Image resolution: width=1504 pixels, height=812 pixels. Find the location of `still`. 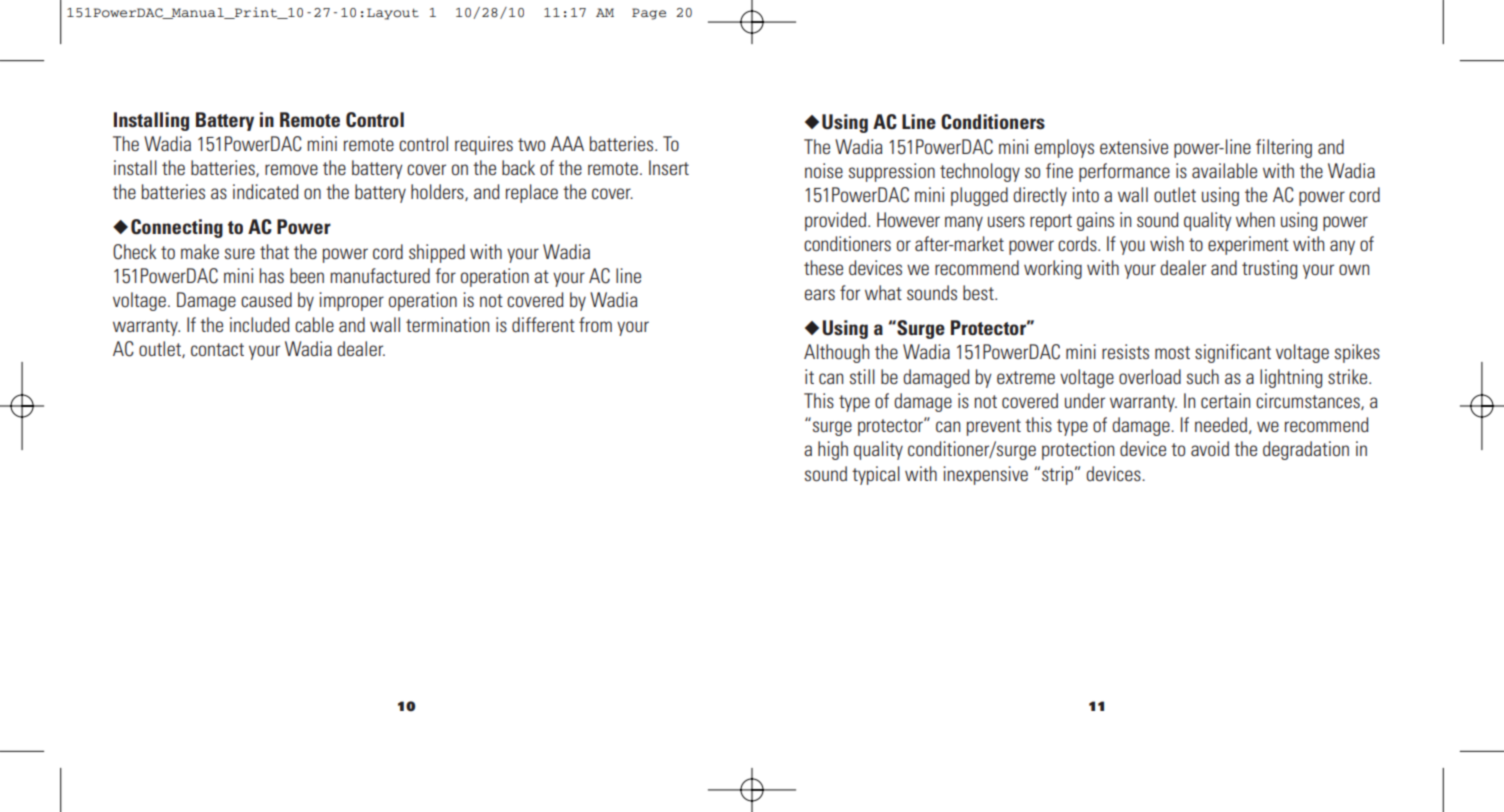

still is located at coordinates (862, 376).
